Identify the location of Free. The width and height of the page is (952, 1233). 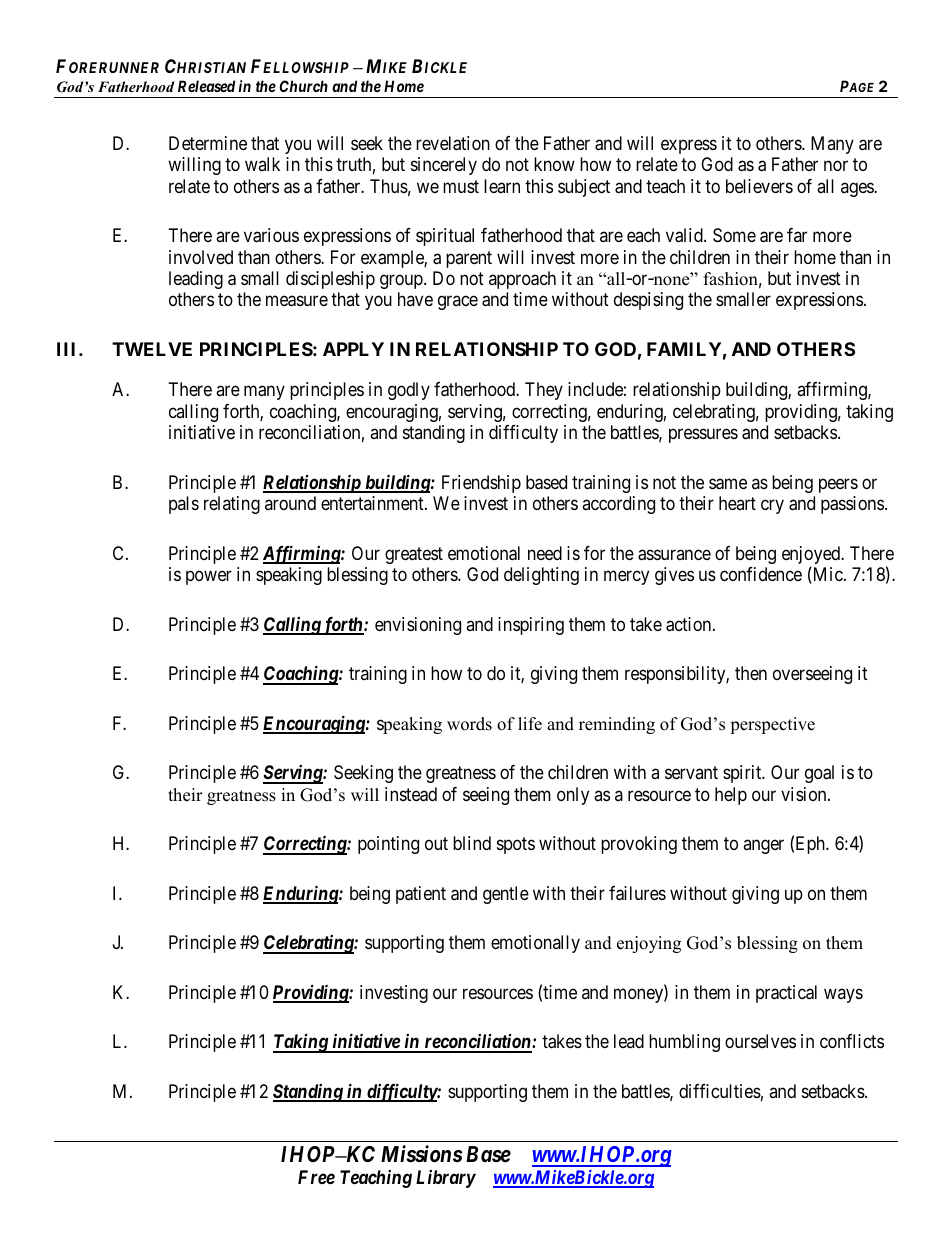
(316, 1177).
